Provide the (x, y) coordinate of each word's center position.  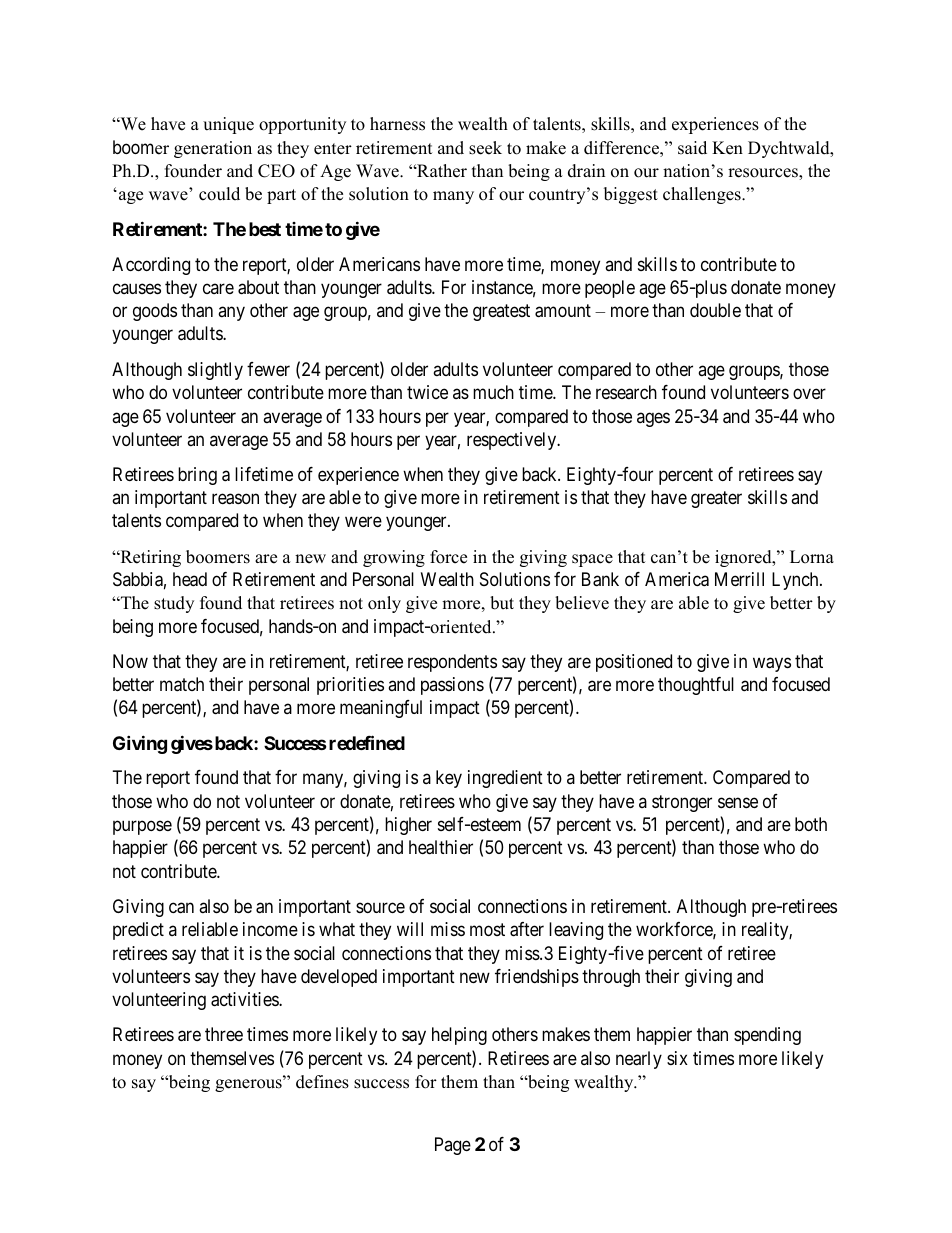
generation (213, 149)
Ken (727, 148)
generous (249, 1084)
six (677, 1058)
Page (453, 1146)
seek (485, 148)
